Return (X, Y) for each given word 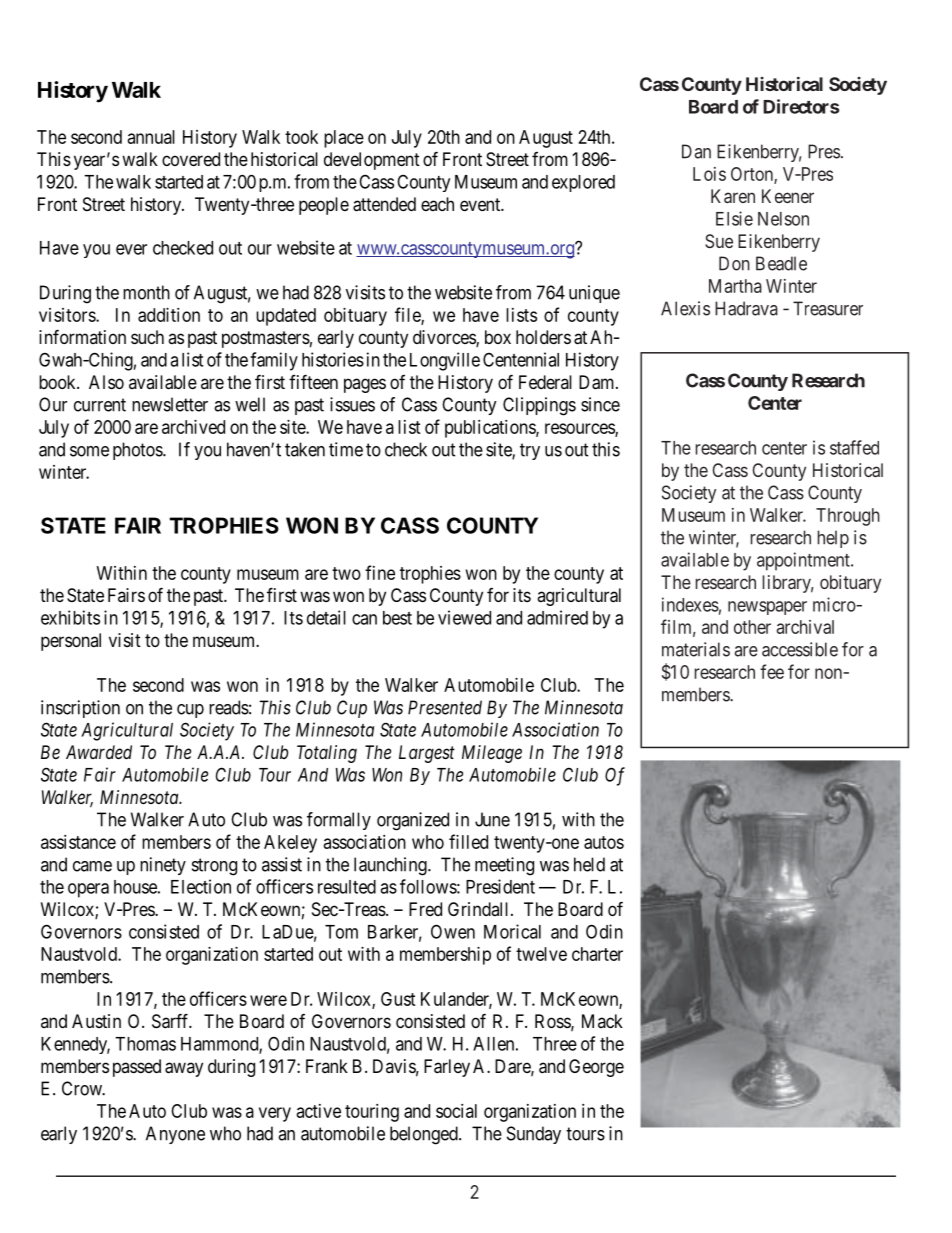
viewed (464, 617)
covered (191, 159)
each (437, 204)
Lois (709, 174)
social (456, 1111)
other (752, 627)
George (596, 1068)
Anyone (175, 1135)
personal (71, 642)
